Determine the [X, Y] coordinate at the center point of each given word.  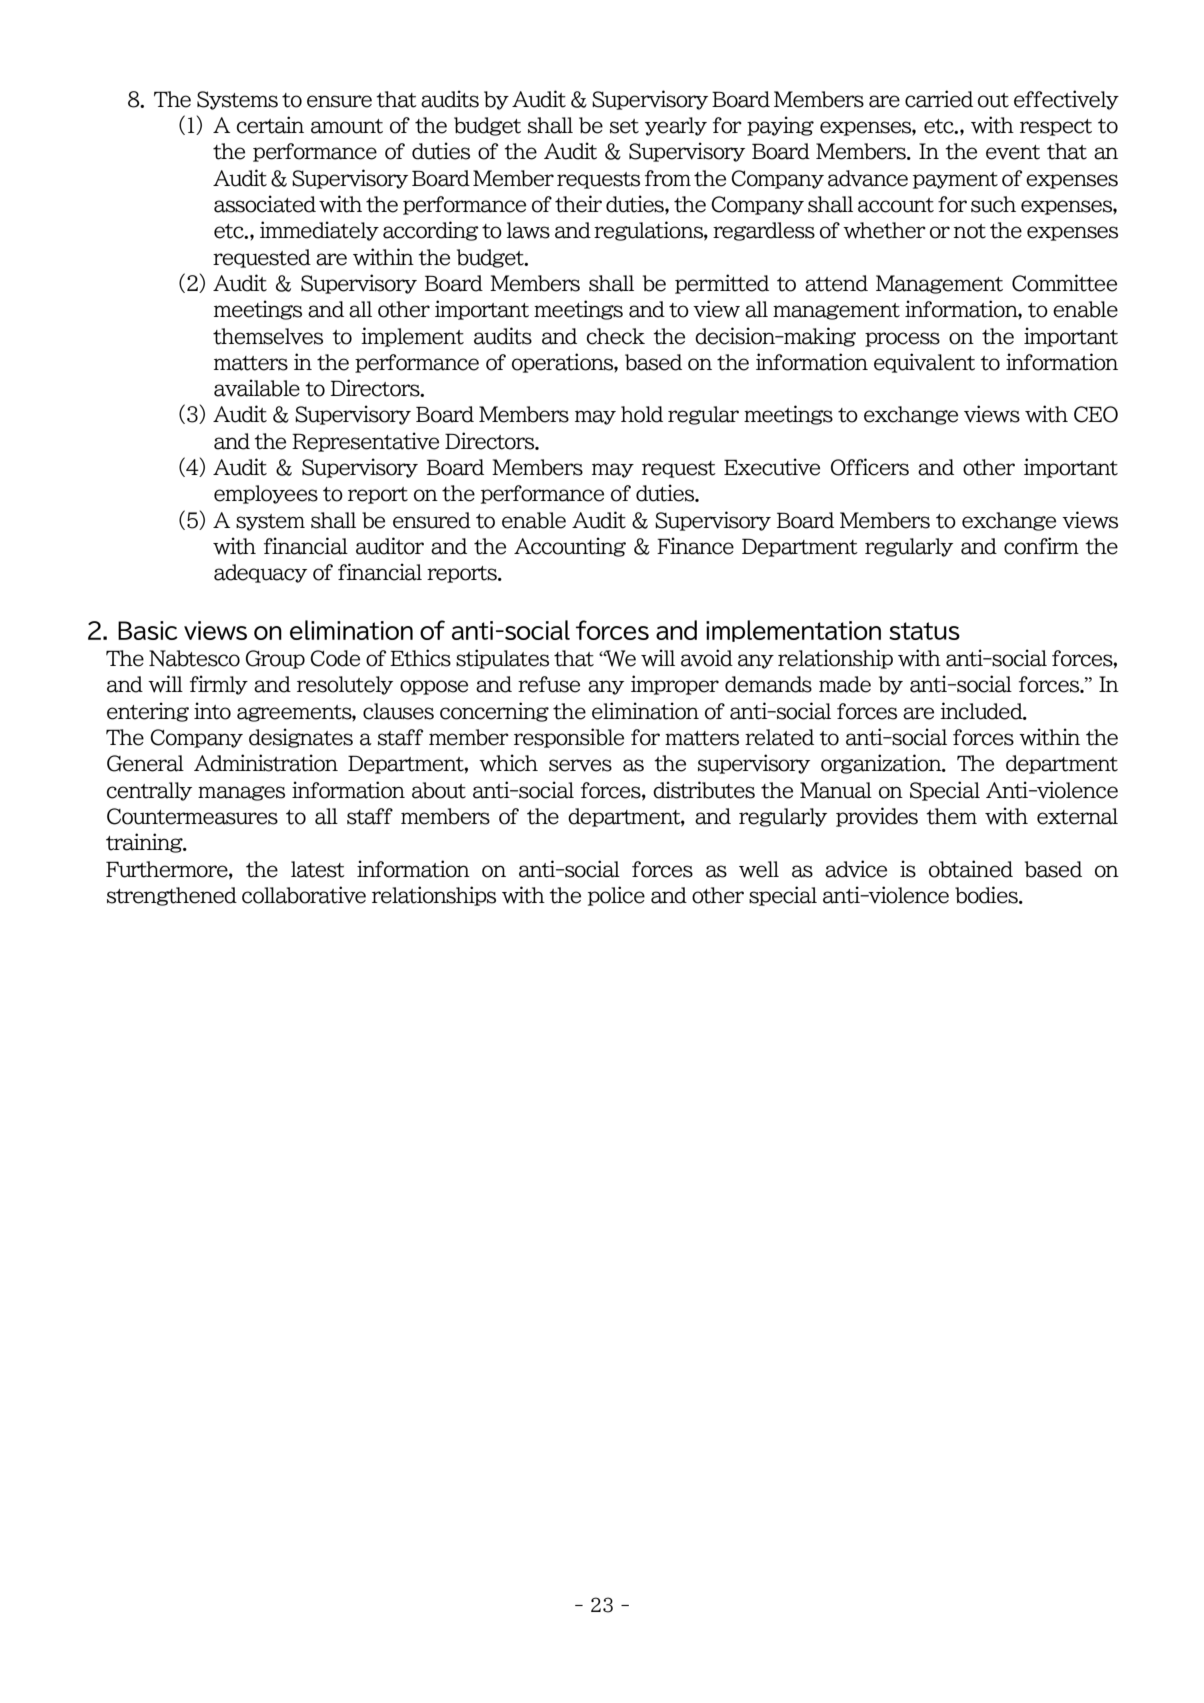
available [257, 388]
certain [270, 125]
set [624, 126]
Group [275, 659]
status [924, 631]
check [616, 336]
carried [939, 99]
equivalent [924, 363]
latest [318, 869]
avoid [707, 658]
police [616, 896]
